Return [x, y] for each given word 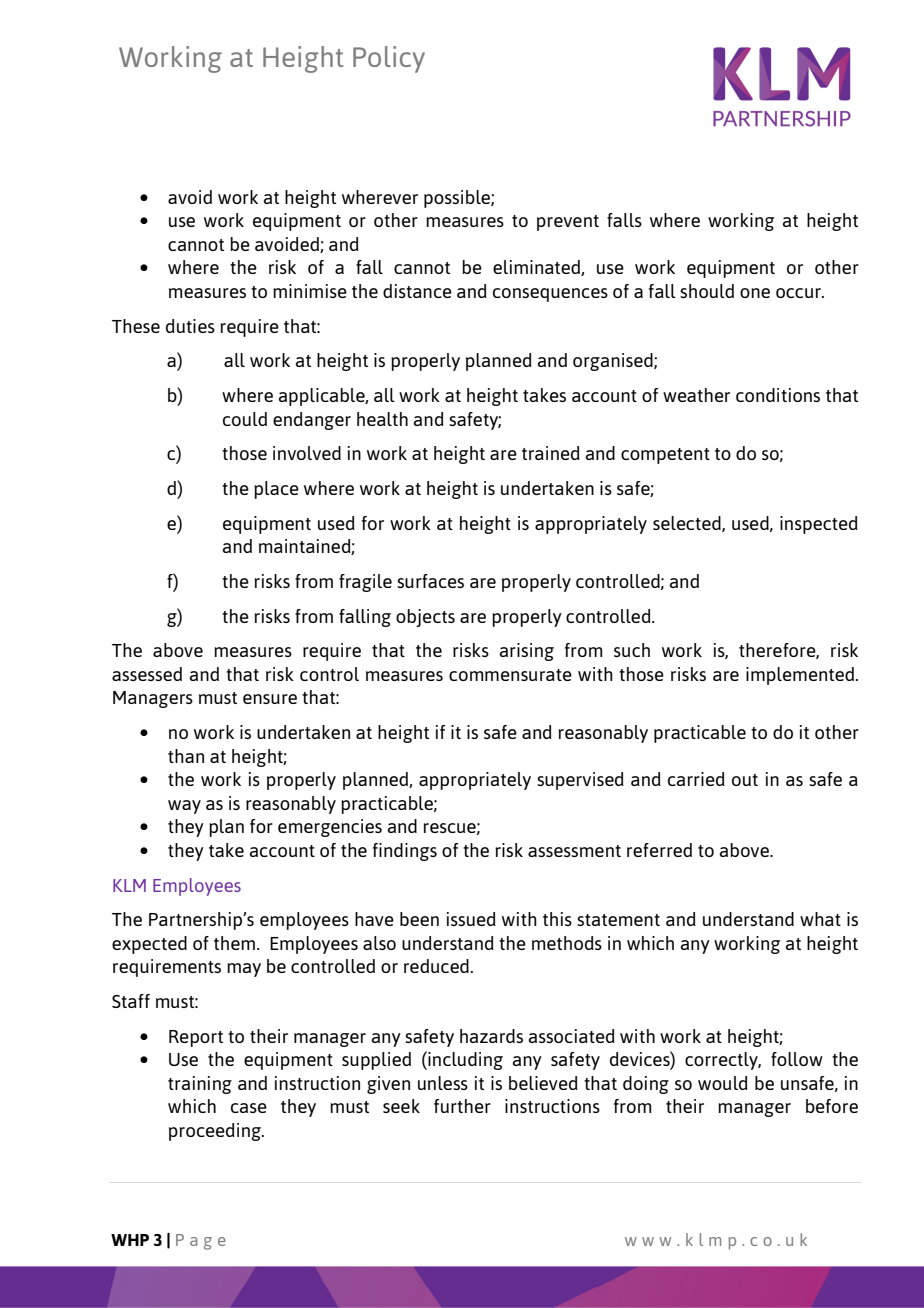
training [200, 1085]
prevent [568, 223]
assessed [147, 674]
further [462, 1106]
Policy [389, 59]
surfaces [430, 581]
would [723, 1083]
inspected [819, 525]
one [755, 293]
